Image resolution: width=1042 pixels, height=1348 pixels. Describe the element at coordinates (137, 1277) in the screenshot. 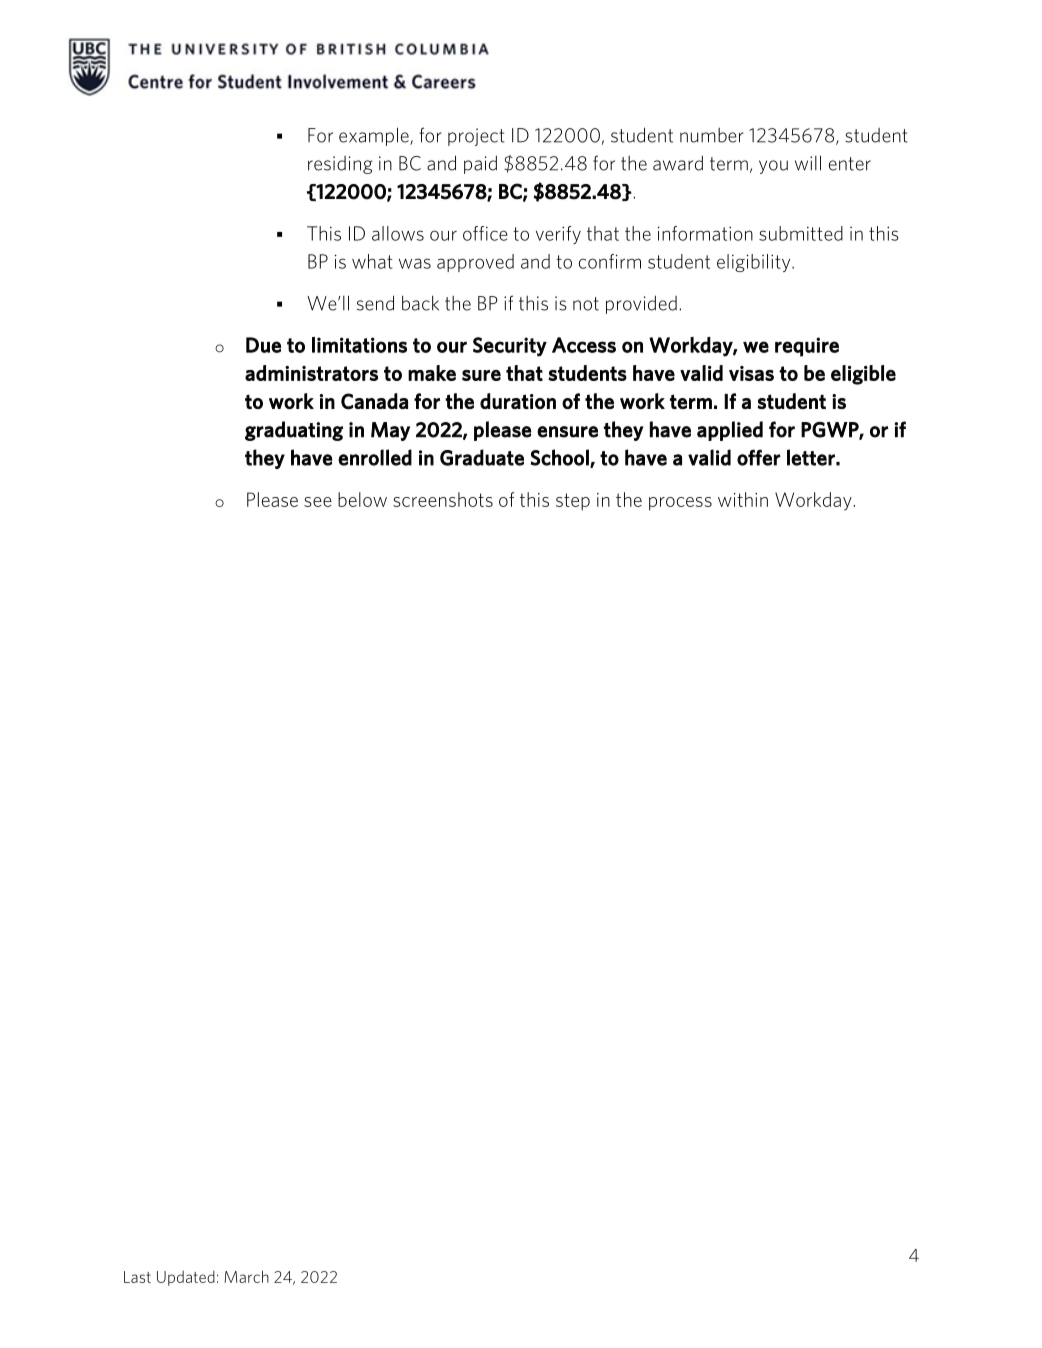

I see `Last` at that location.
